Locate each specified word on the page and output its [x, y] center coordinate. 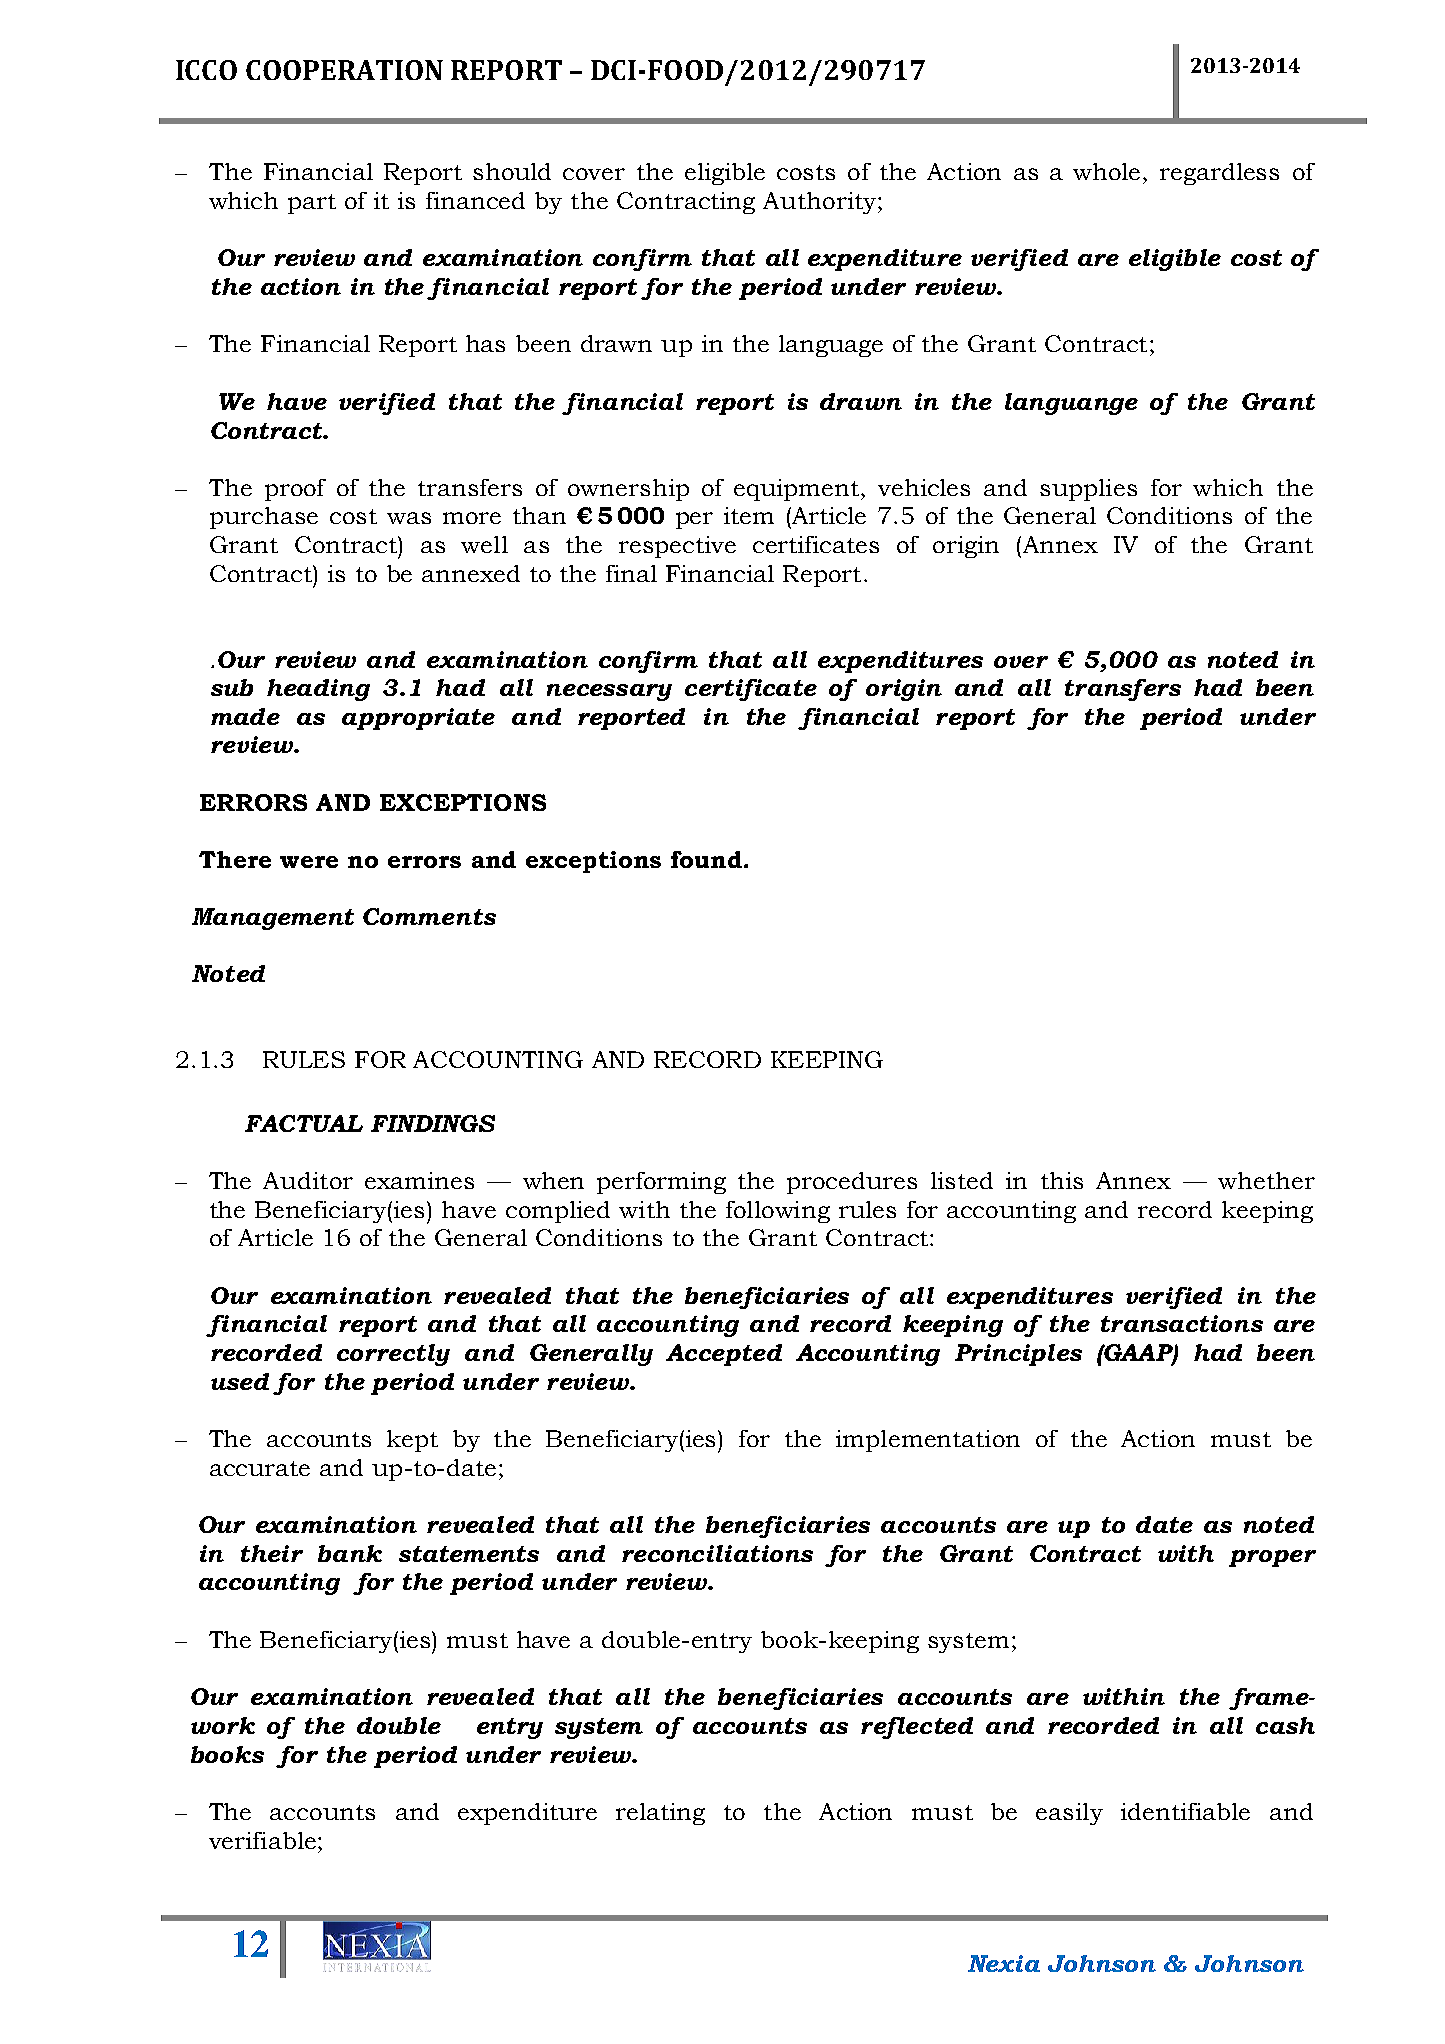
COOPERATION [344, 70]
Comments [429, 916]
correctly [393, 1355]
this [1062, 1180]
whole [1108, 171]
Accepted [724, 1355]
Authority [821, 203]
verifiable [262, 1840]
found [706, 859]
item [749, 515]
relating [660, 1814]
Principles [1018, 1355]
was [409, 518]
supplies [1088, 490]
